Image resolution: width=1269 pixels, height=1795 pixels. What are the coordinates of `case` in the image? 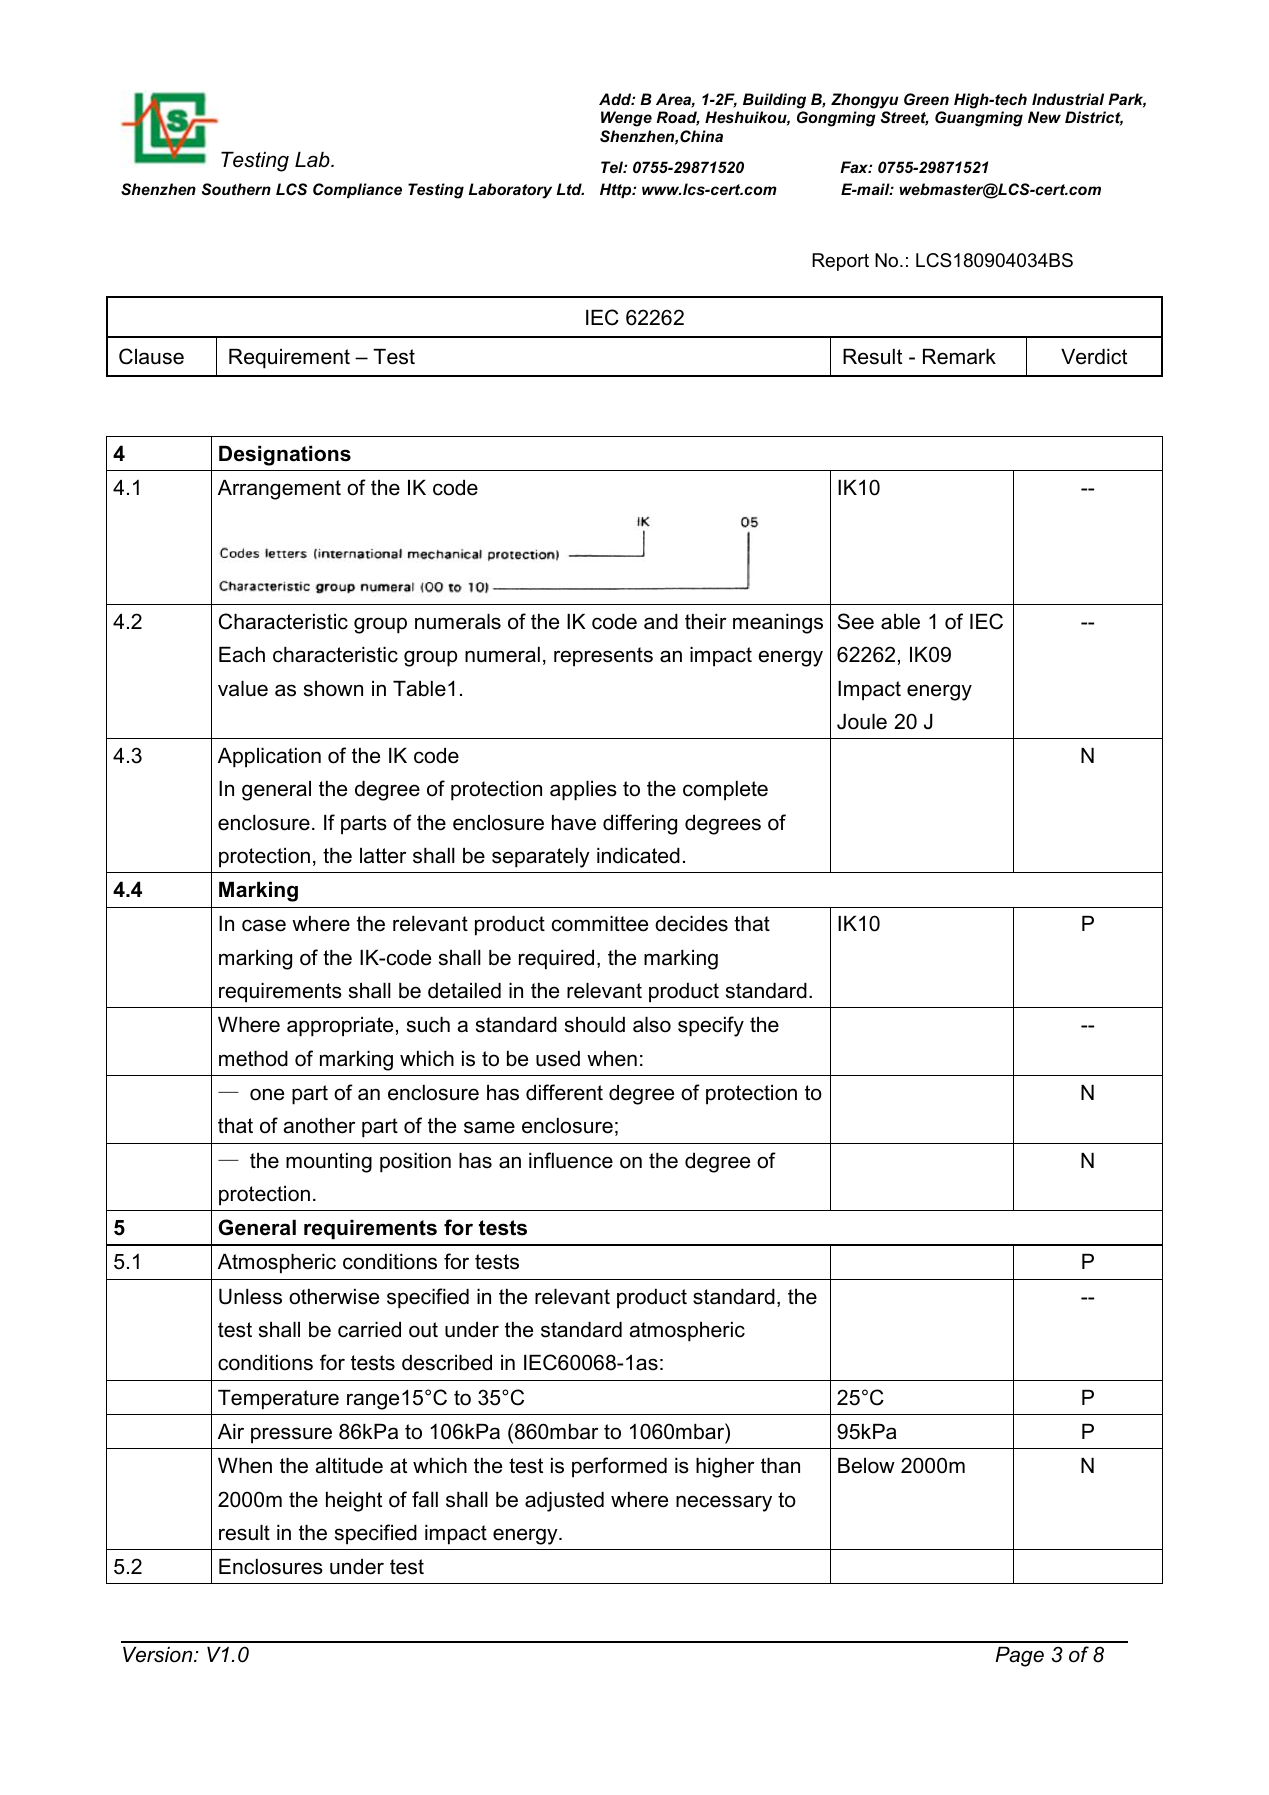 It's located at (264, 925).
